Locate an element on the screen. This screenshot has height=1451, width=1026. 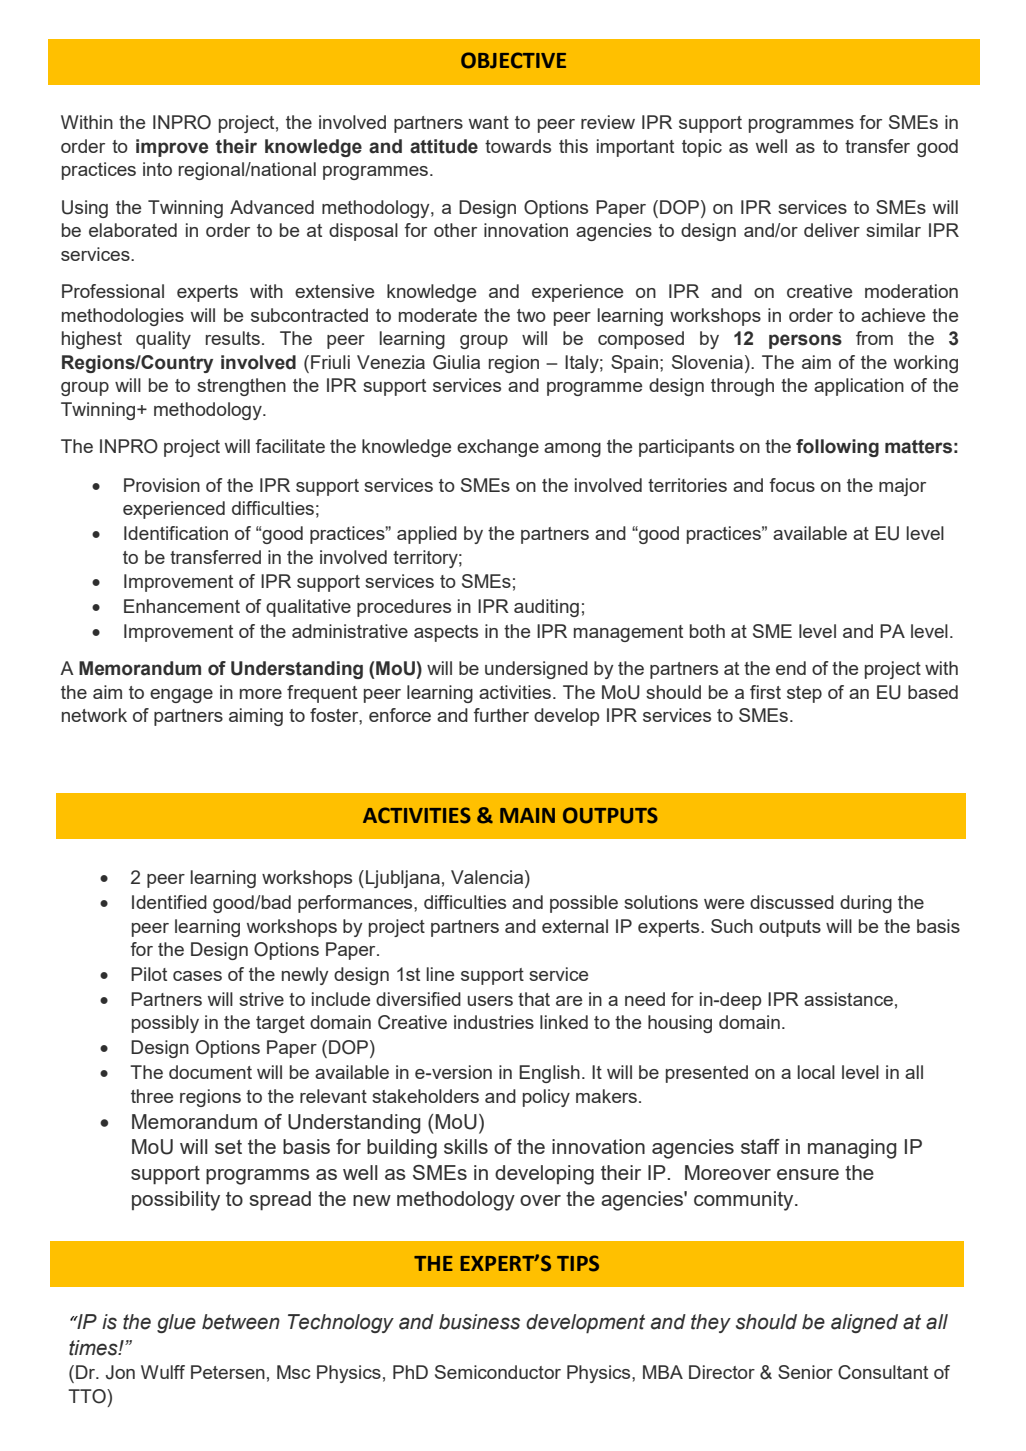
external is located at coordinates (575, 926).
